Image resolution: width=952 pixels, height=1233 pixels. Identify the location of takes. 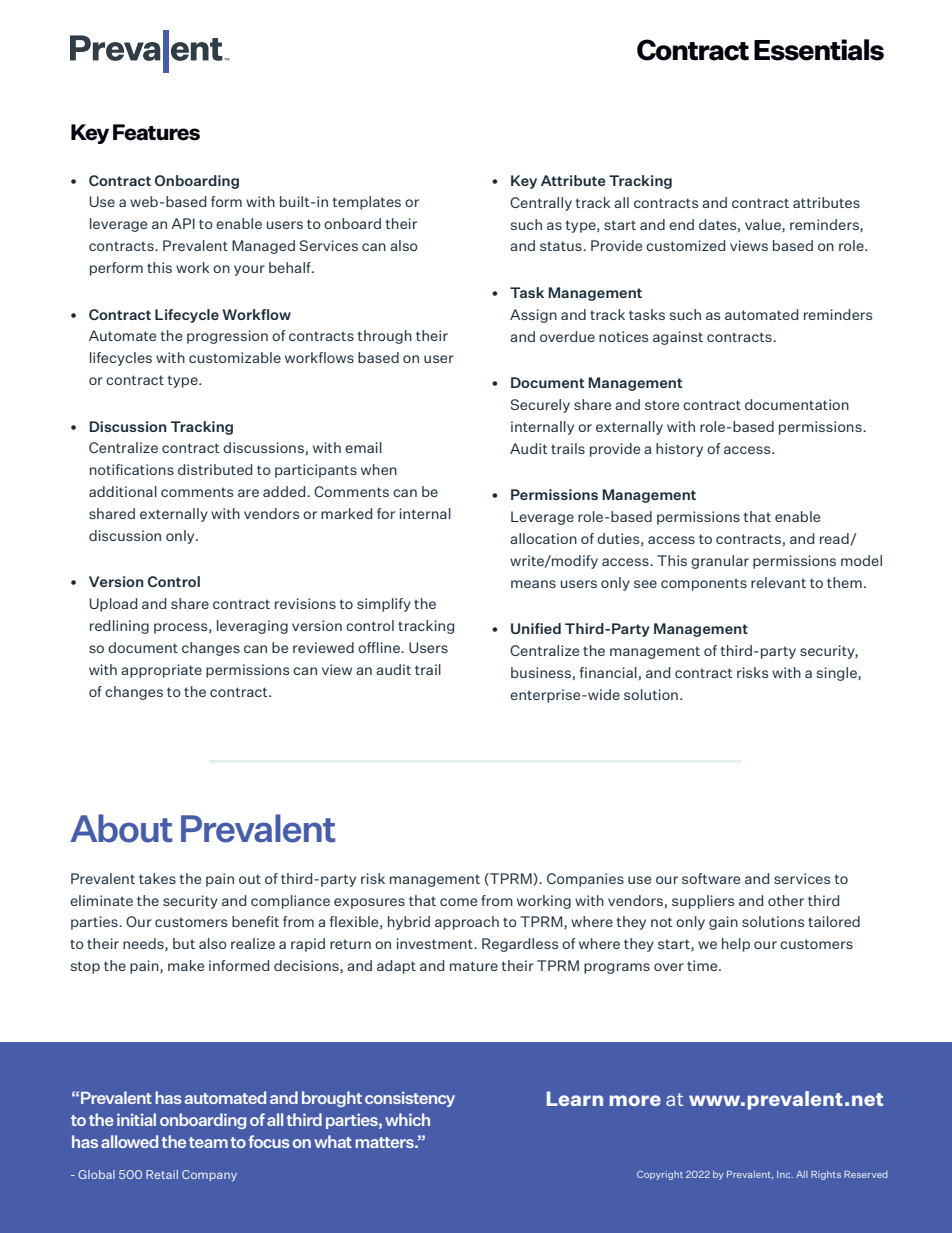
(157, 878).
